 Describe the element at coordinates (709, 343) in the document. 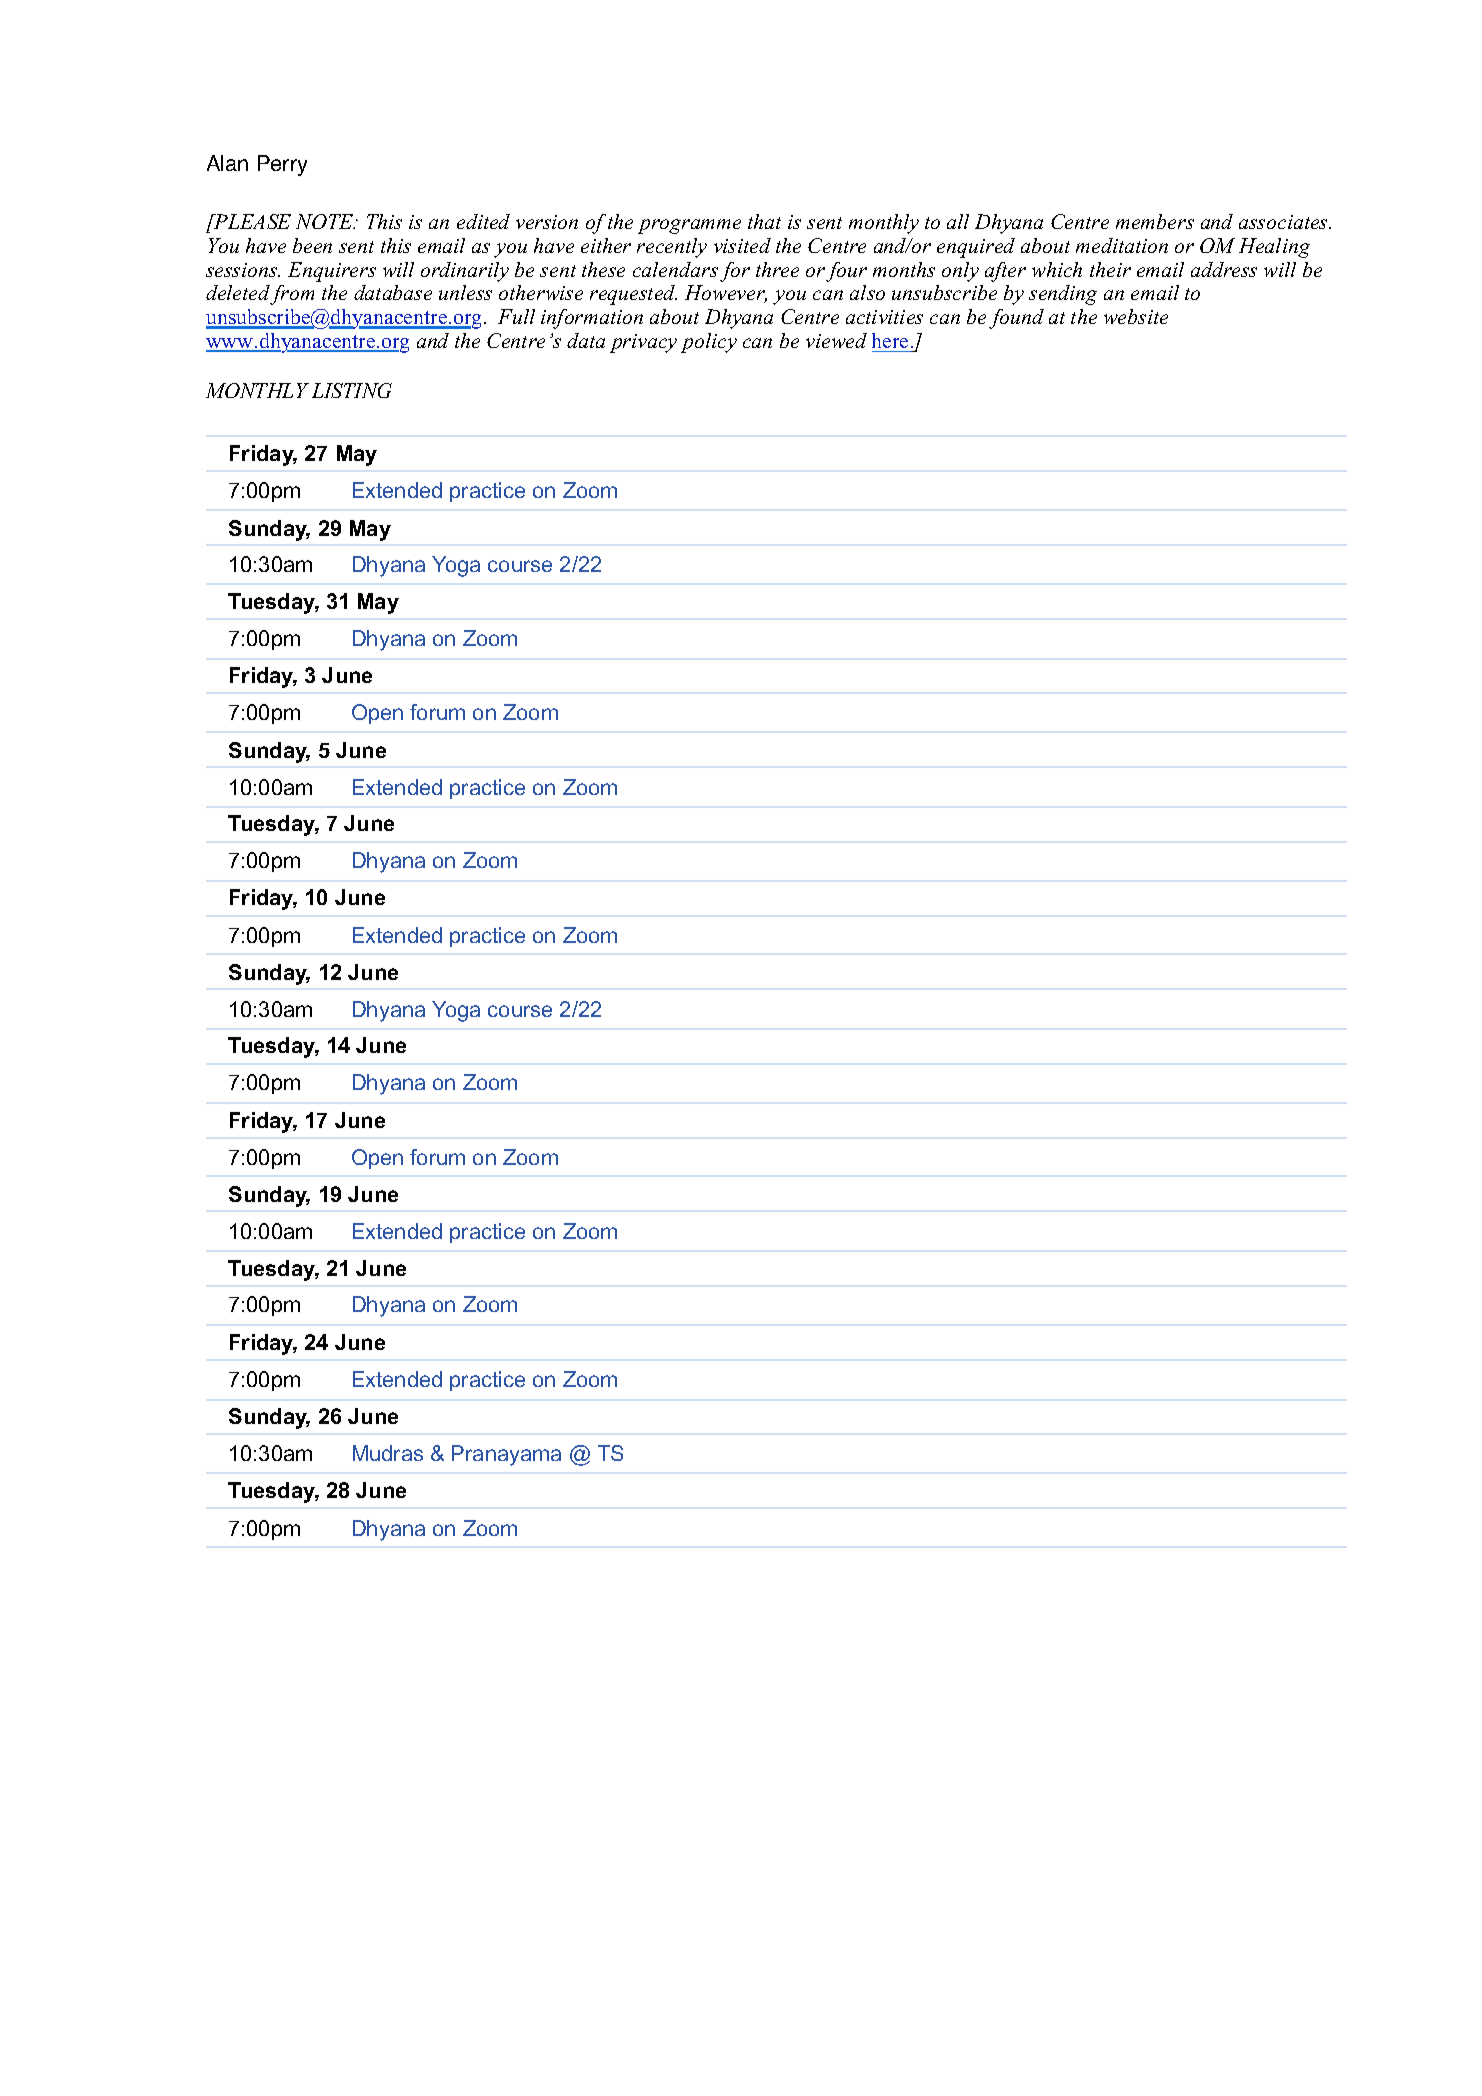

I see `policy` at that location.
